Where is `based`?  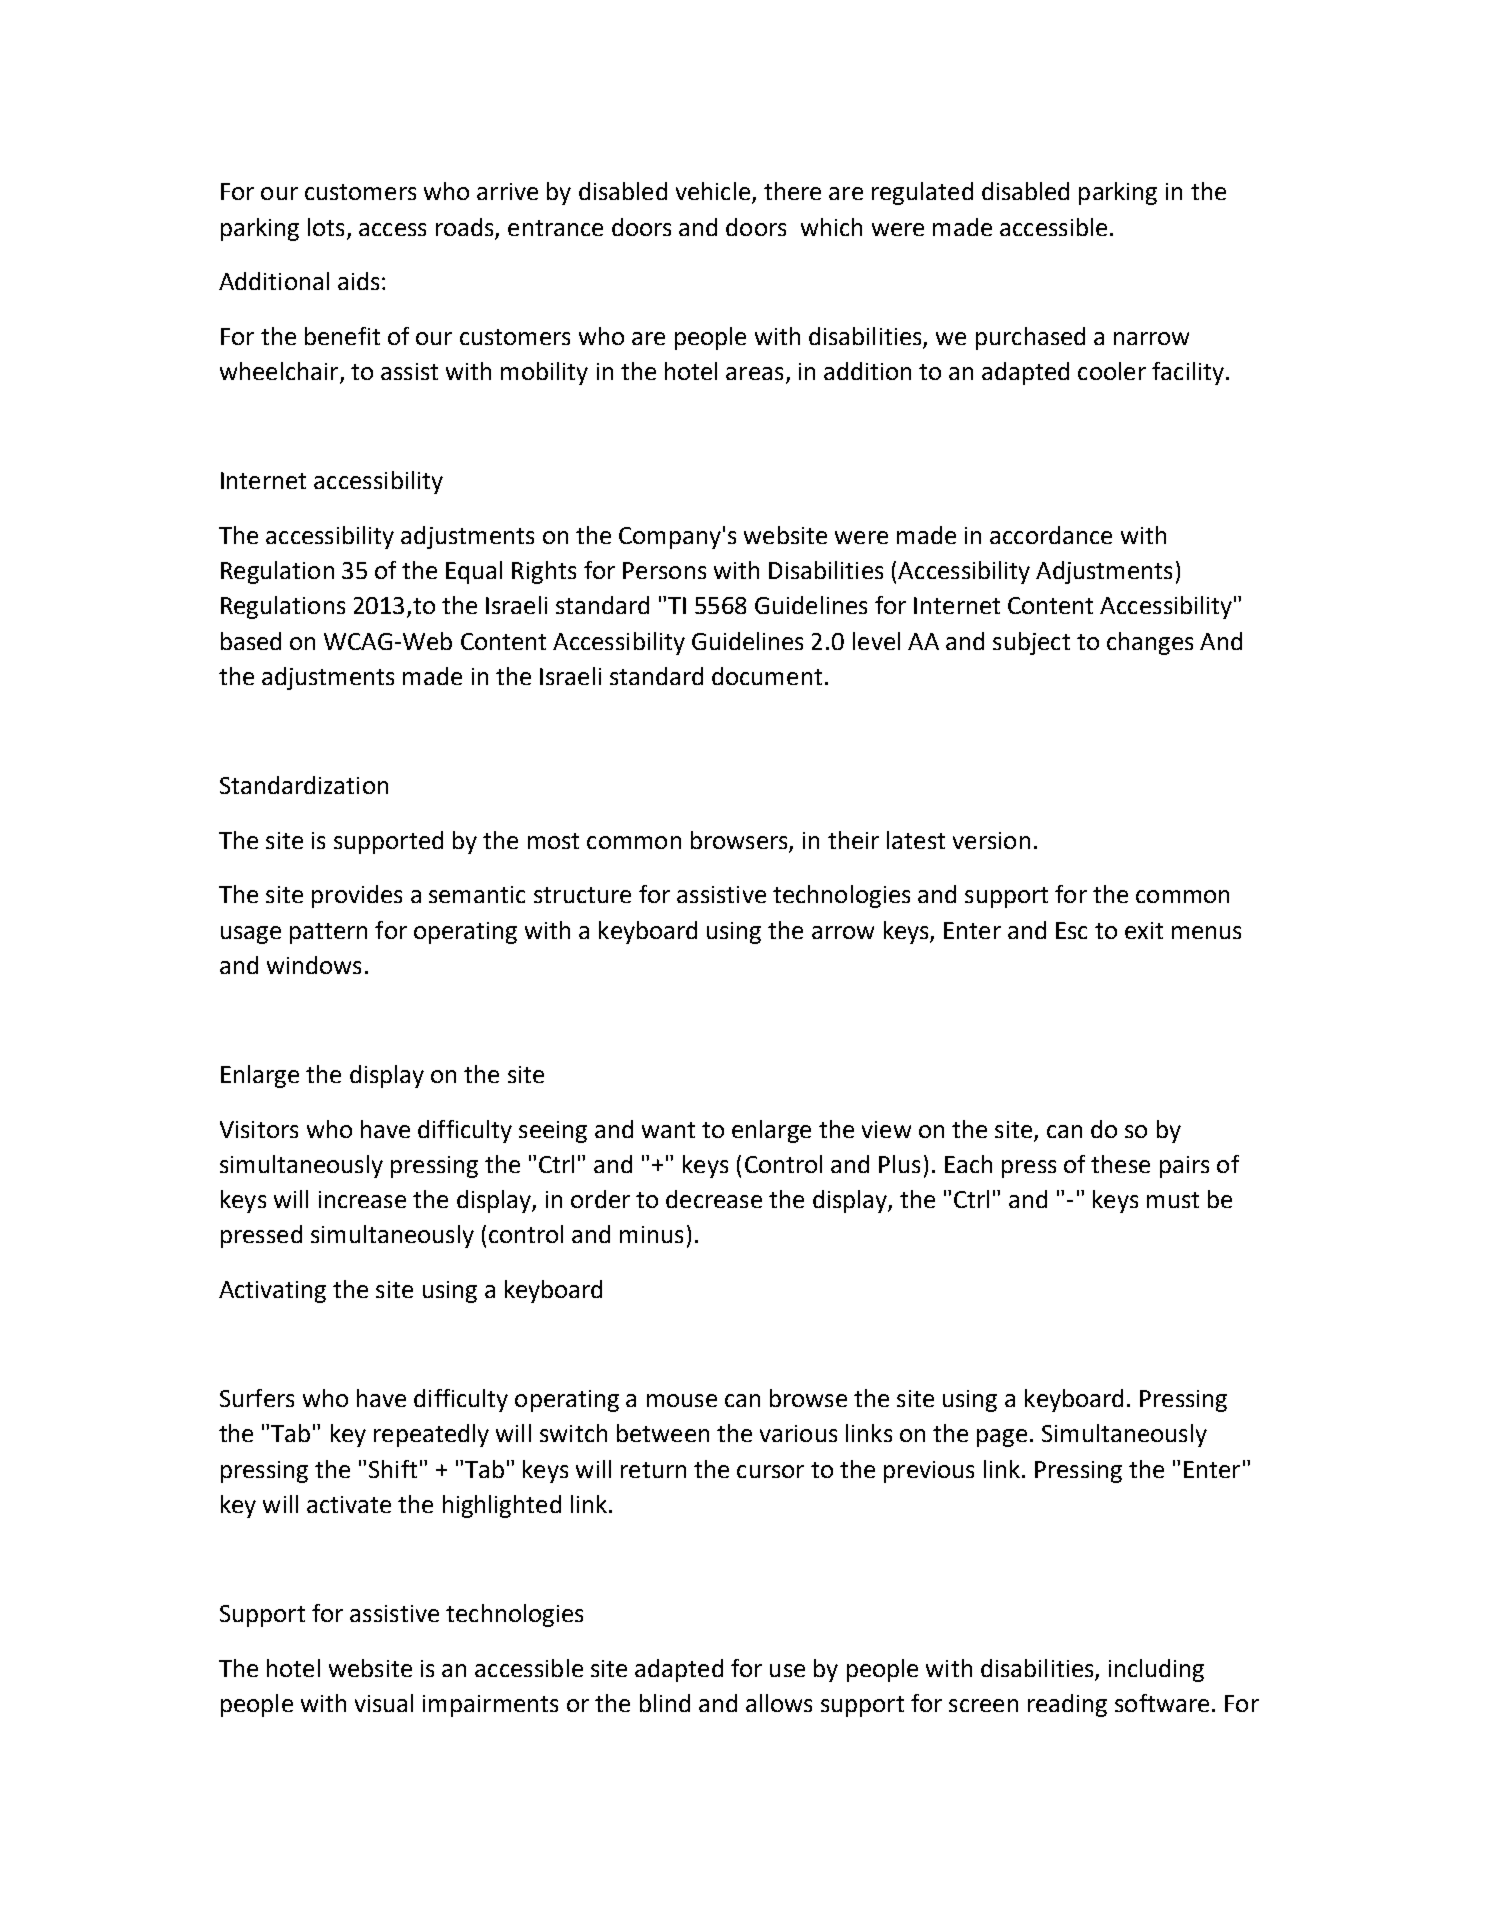
based is located at coordinates (251, 641).
